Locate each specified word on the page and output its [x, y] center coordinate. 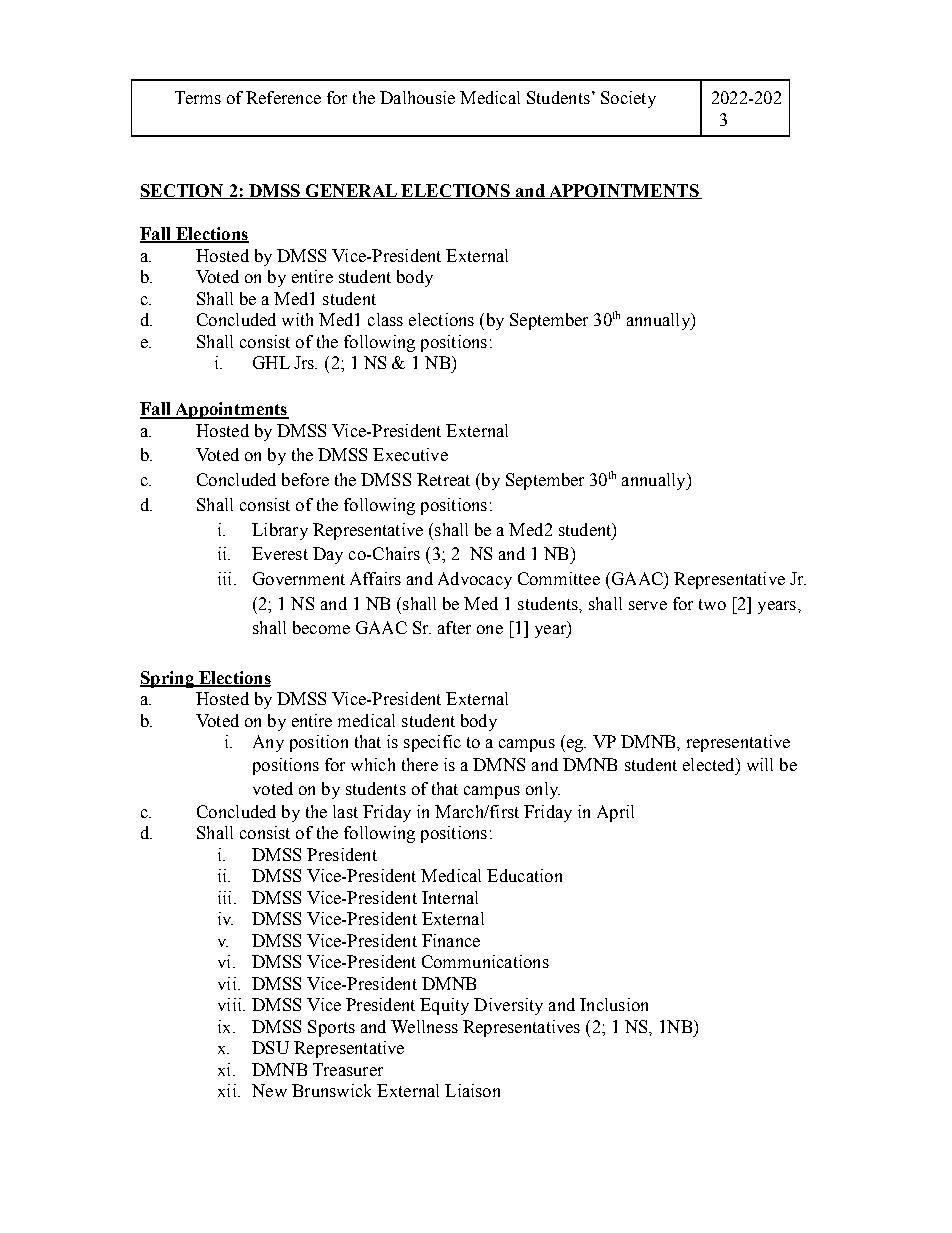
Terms [198, 97]
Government [299, 578]
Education [524, 875]
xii [228, 1090]
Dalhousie [417, 97]
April [615, 813]
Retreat [443, 479]
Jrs [305, 362]
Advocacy [475, 580]
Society [628, 99]
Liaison [472, 1090]
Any [268, 743]
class [385, 319]
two [712, 604]
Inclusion [614, 1004]
